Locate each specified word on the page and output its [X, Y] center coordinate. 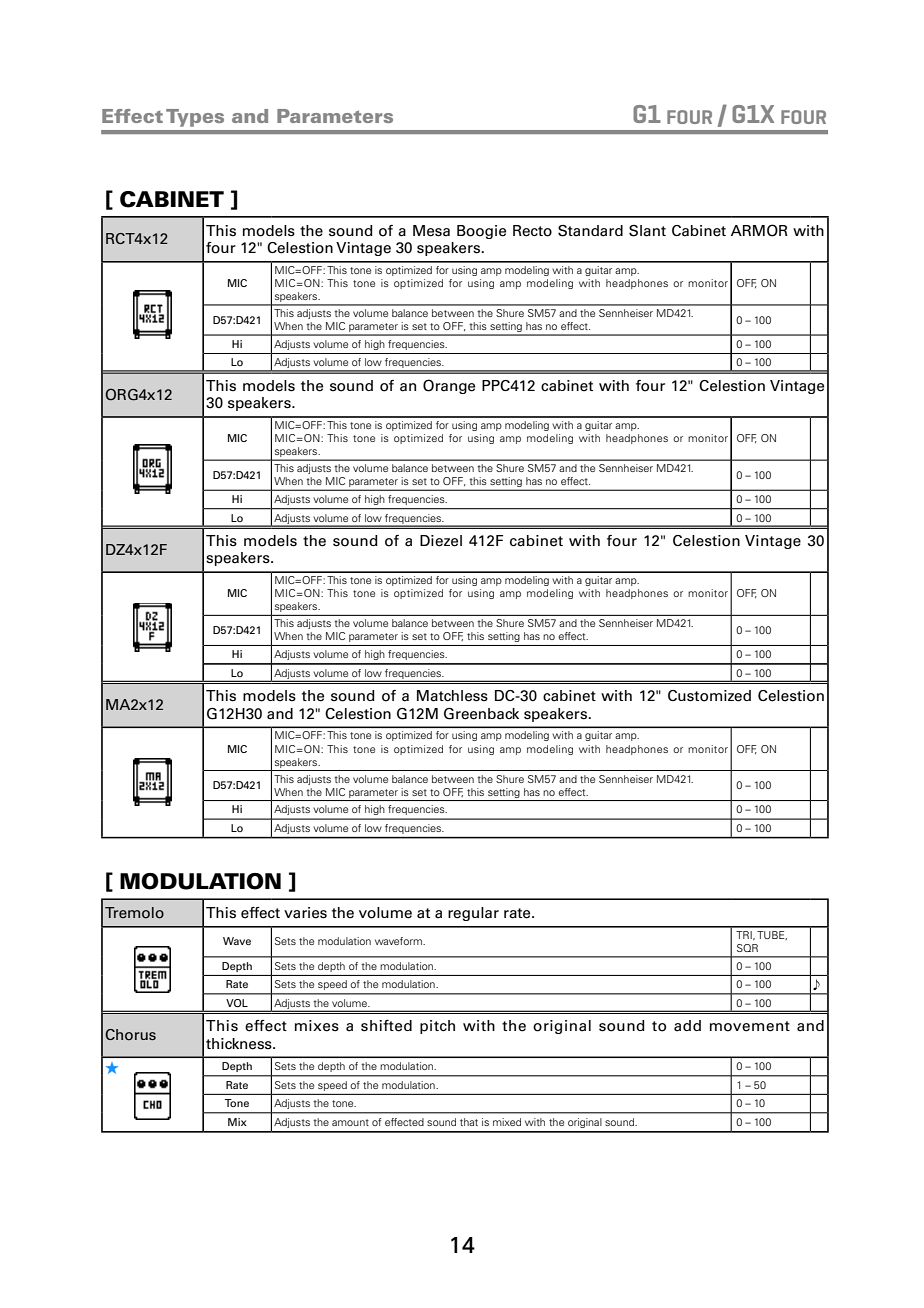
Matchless [452, 696]
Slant [647, 231]
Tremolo [134, 913]
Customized [709, 696]
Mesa [431, 231]
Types [195, 118]
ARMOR [759, 230]
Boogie [481, 232]
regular [473, 914]
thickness [240, 1044]
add [687, 1026]
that [469, 1122]
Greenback [481, 714]
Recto [532, 231]
